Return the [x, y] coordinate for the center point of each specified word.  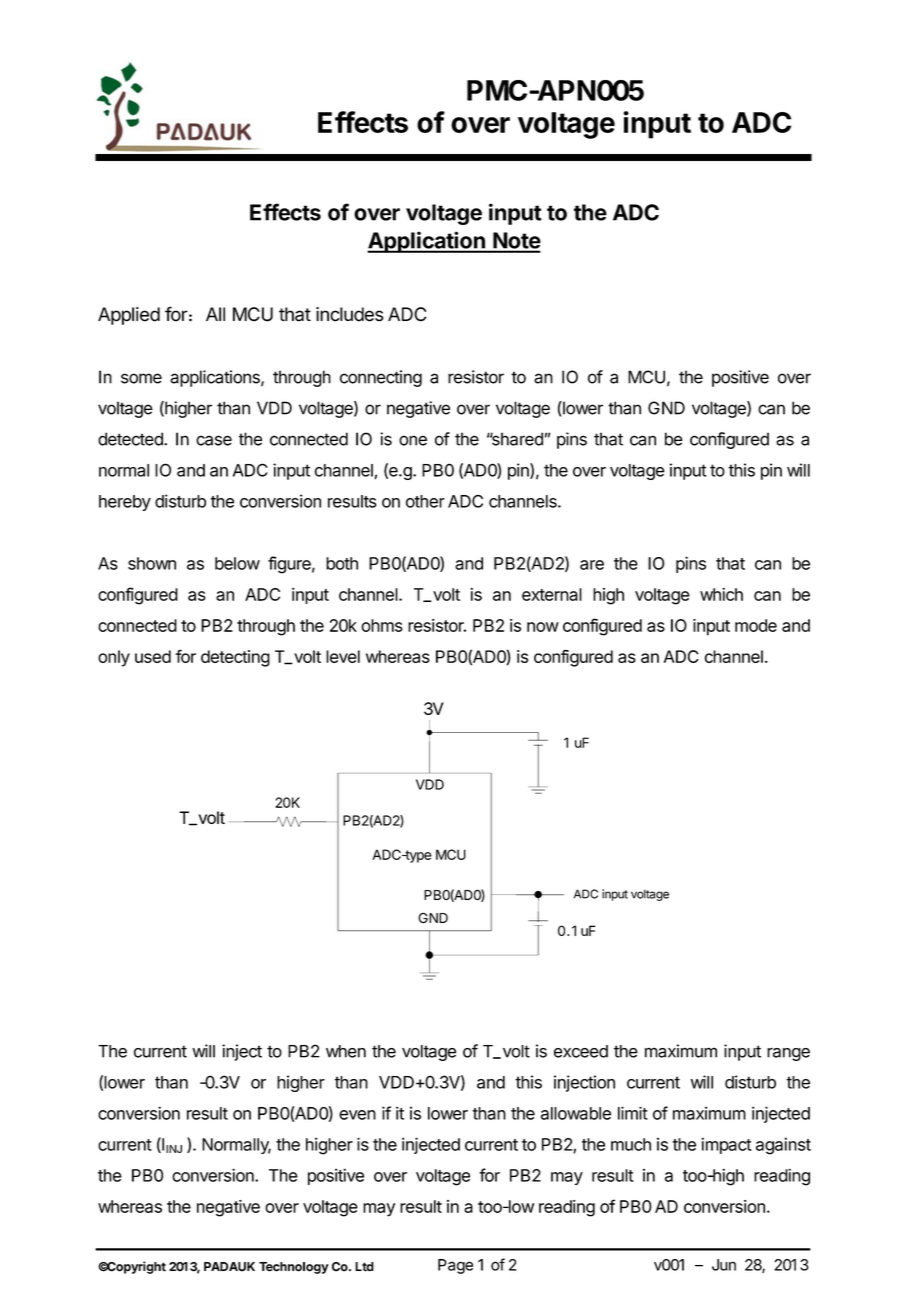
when [346, 1051]
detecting [235, 658]
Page [455, 1266]
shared [516, 439]
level [343, 656]
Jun [724, 1265]
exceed [581, 1051]
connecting [381, 378]
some [141, 378]
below [237, 563]
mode [756, 625]
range [788, 1054]
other [425, 501]
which [721, 594]
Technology [294, 1268]
